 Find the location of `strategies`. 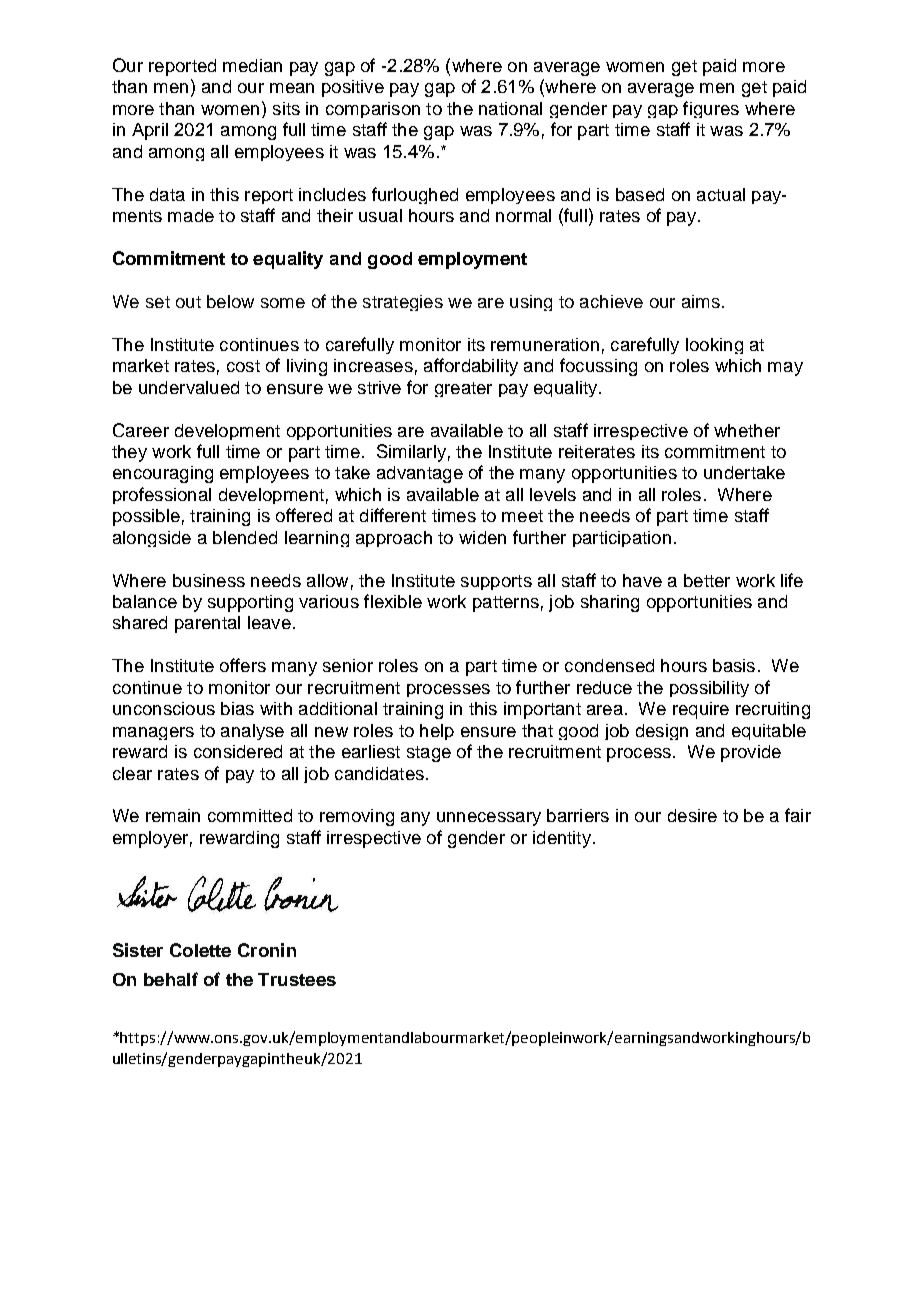

strategies is located at coordinates (403, 303).
